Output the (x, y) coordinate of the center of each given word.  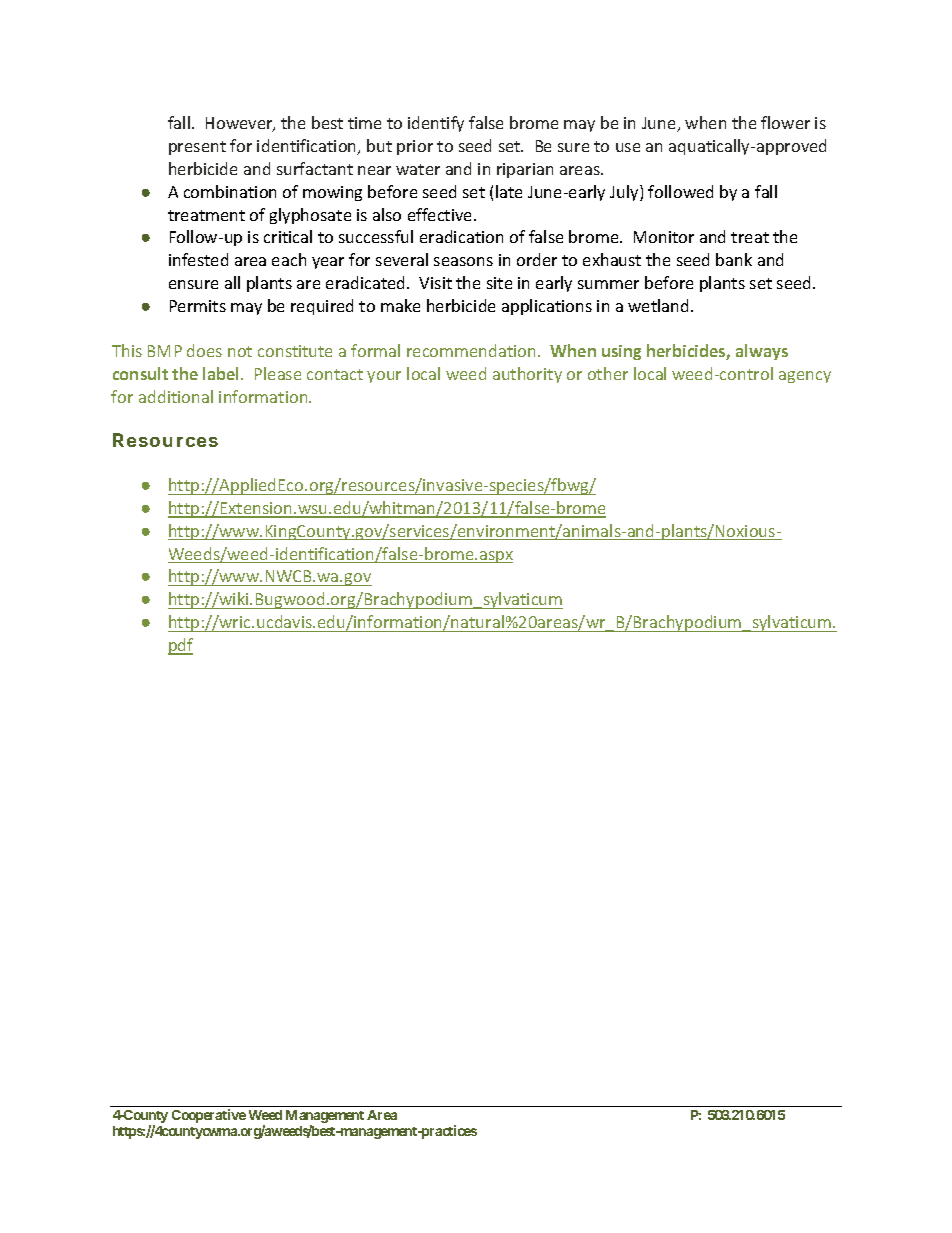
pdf (180, 646)
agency (805, 377)
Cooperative (209, 1116)
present (197, 148)
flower (785, 122)
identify (436, 124)
